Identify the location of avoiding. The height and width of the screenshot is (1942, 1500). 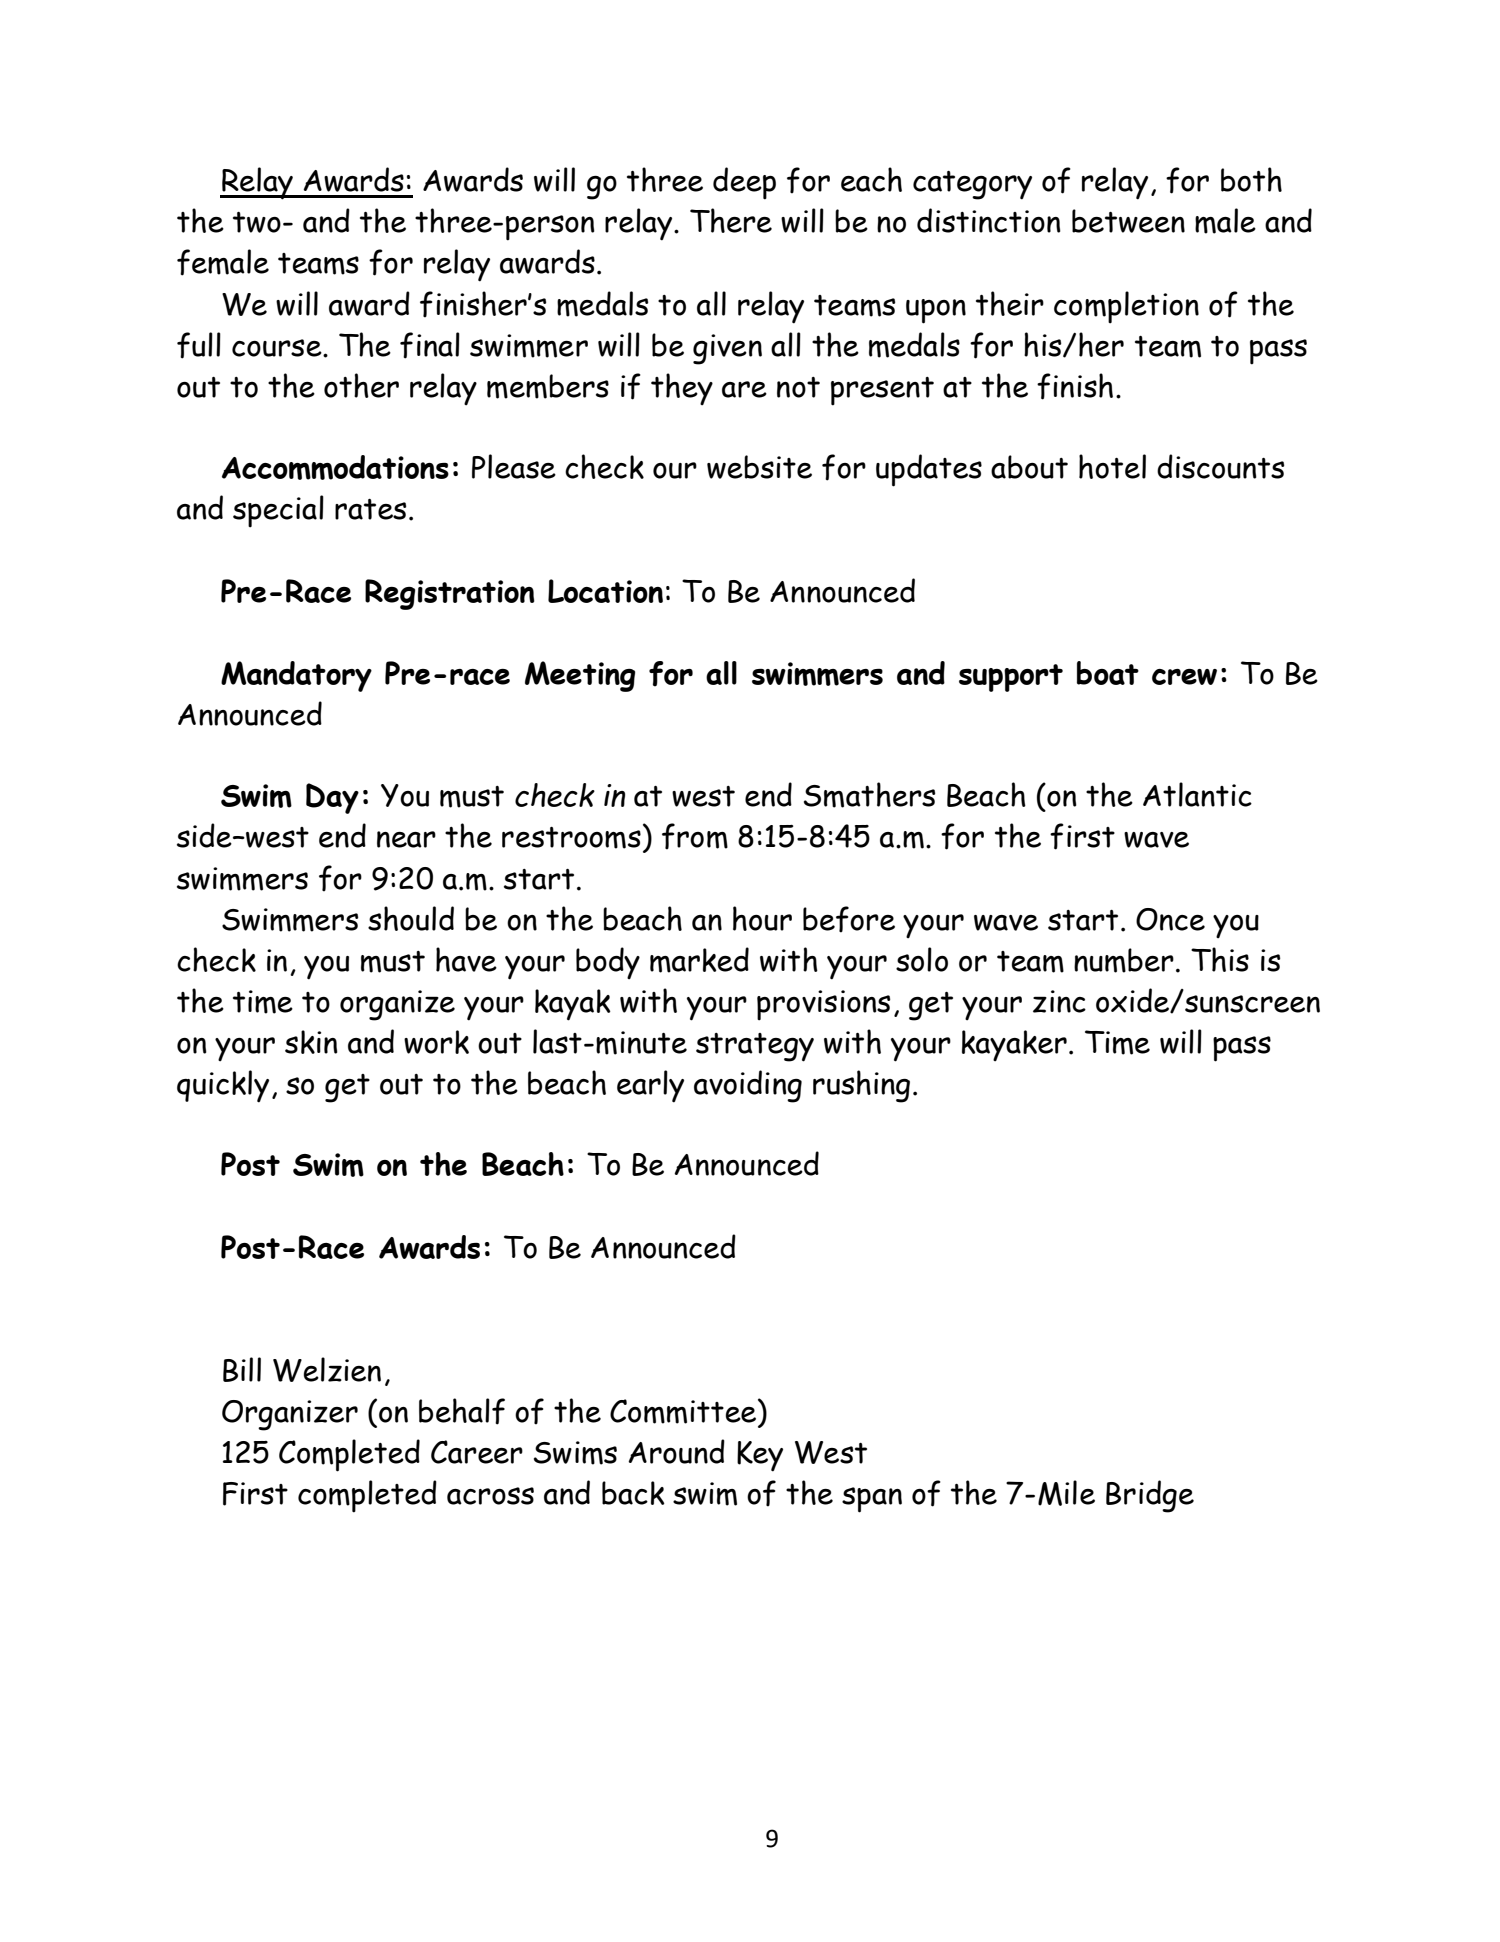
(748, 1086).
